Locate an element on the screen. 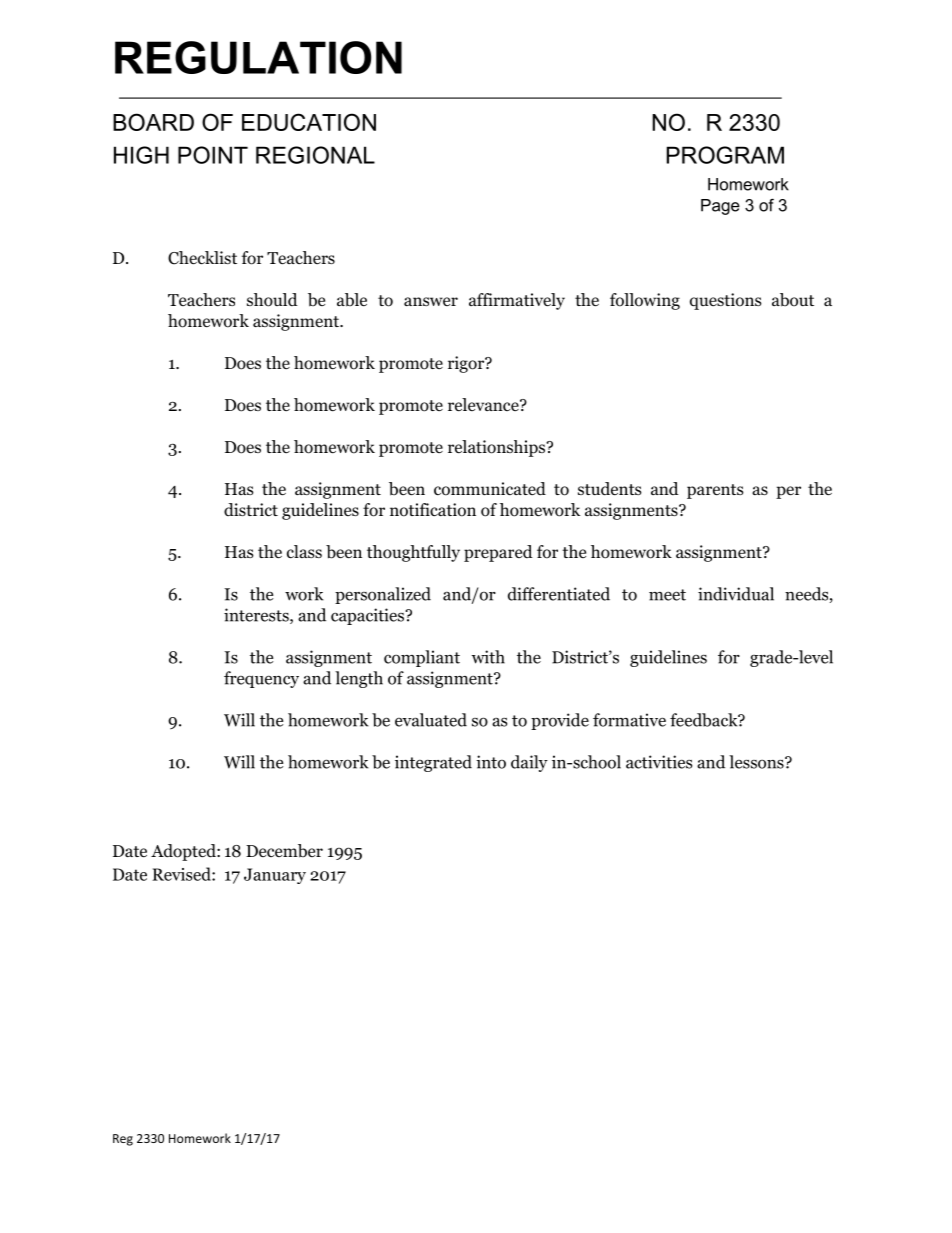 This screenshot has height=1233, width=952. communicated is located at coordinates (490, 489).
